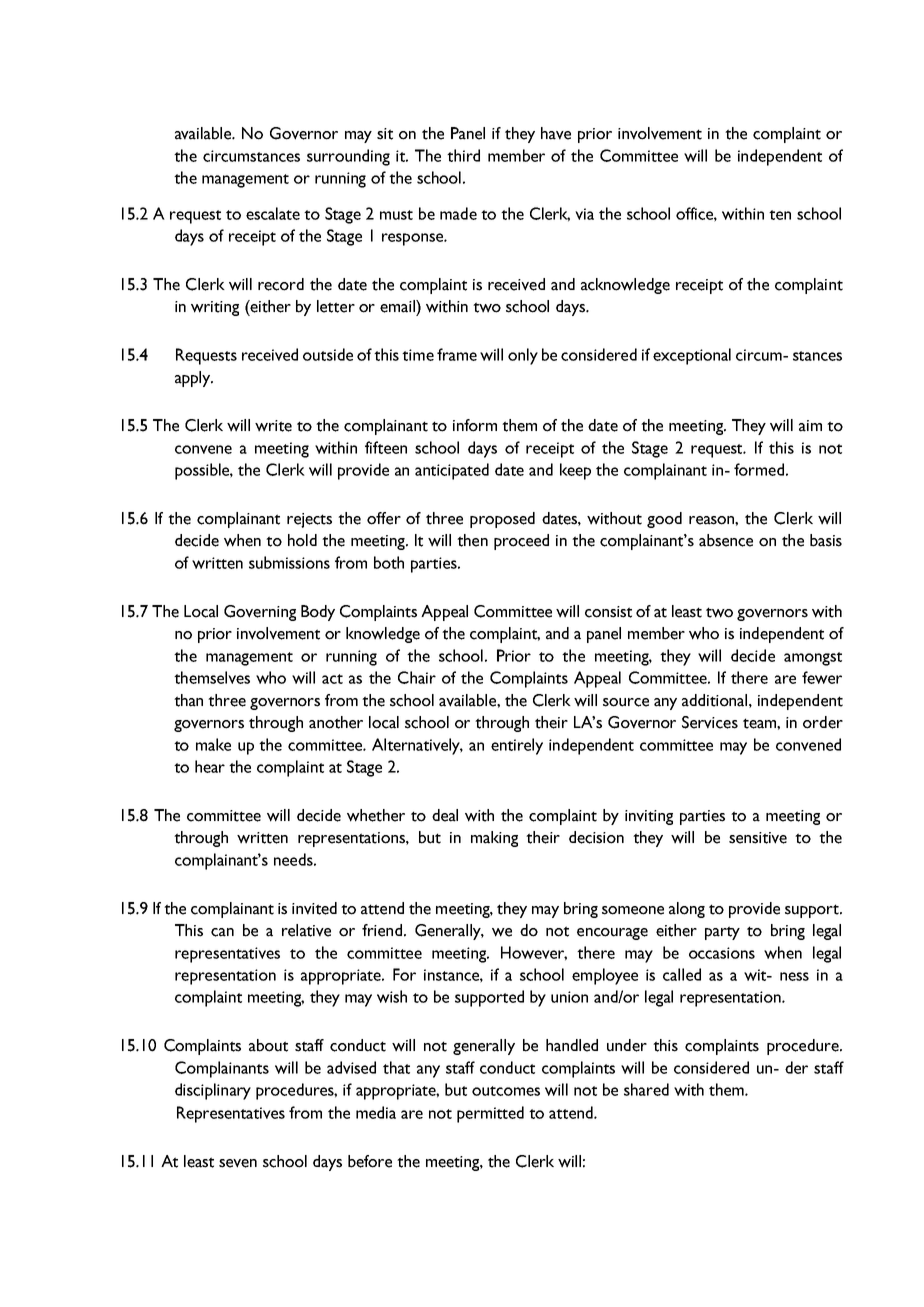  What do you see at coordinates (306, 930) in the screenshot?
I see `relative` at bounding box center [306, 930].
